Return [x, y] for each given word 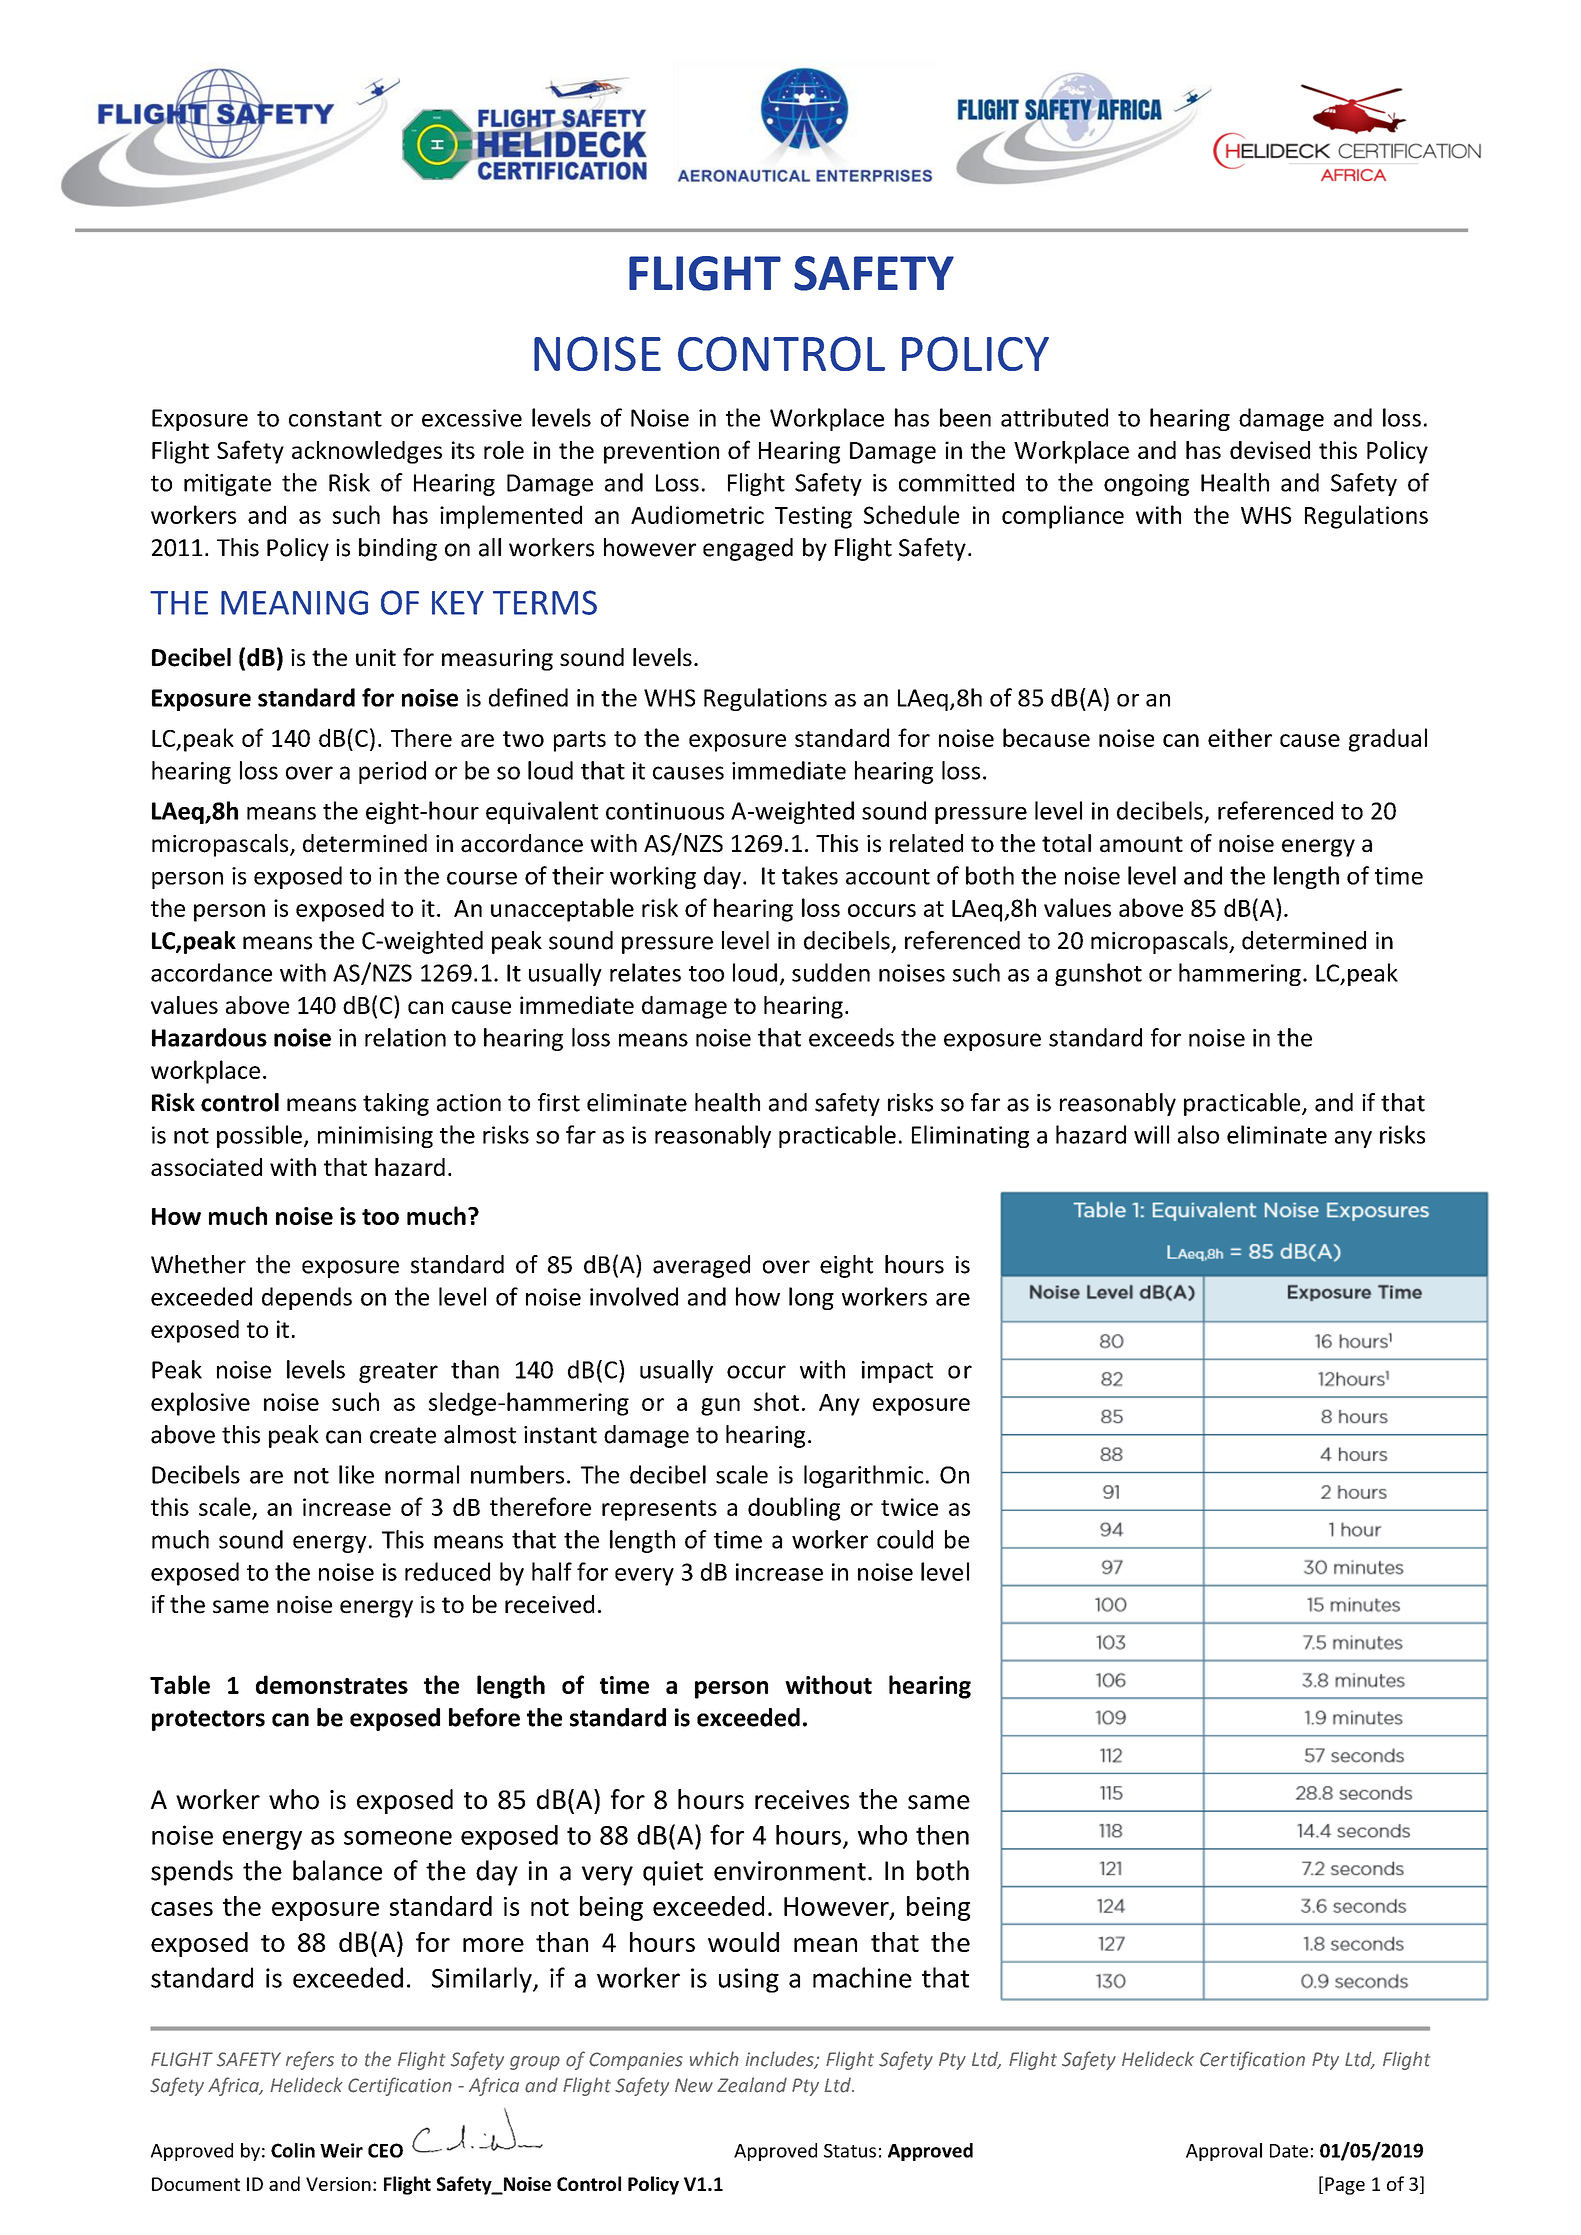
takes [810, 875]
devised [1270, 450]
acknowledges [367, 452]
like [356, 1474]
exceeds [851, 1037]
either [1240, 737]
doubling [794, 1509]
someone [398, 1838]
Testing [813, 517]
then [942, 1835]
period [392, 772]
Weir [341, 2150]
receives [802, 1800]
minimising [375, 1137]
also [1198, 1134]
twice [909, 1507]
